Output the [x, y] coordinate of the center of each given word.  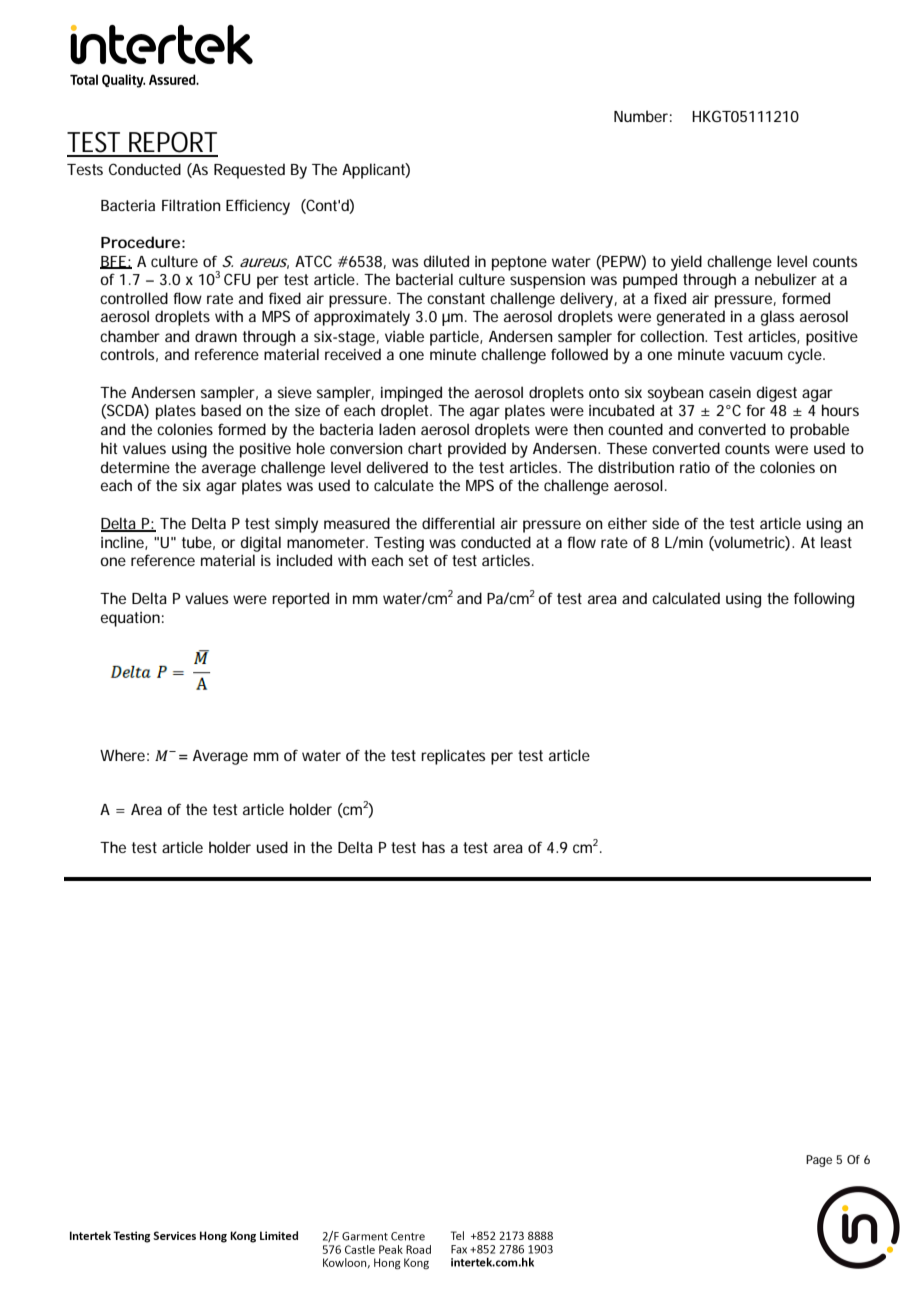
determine [135, 467]
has [433, 847]
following [824, 600]
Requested [249, 171]
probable [819, 431]
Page [819, 1161]
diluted [446, 261]
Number [641, 116]
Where [122, 755]
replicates [453, 757]
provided [477, 450]
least [836, 542]
